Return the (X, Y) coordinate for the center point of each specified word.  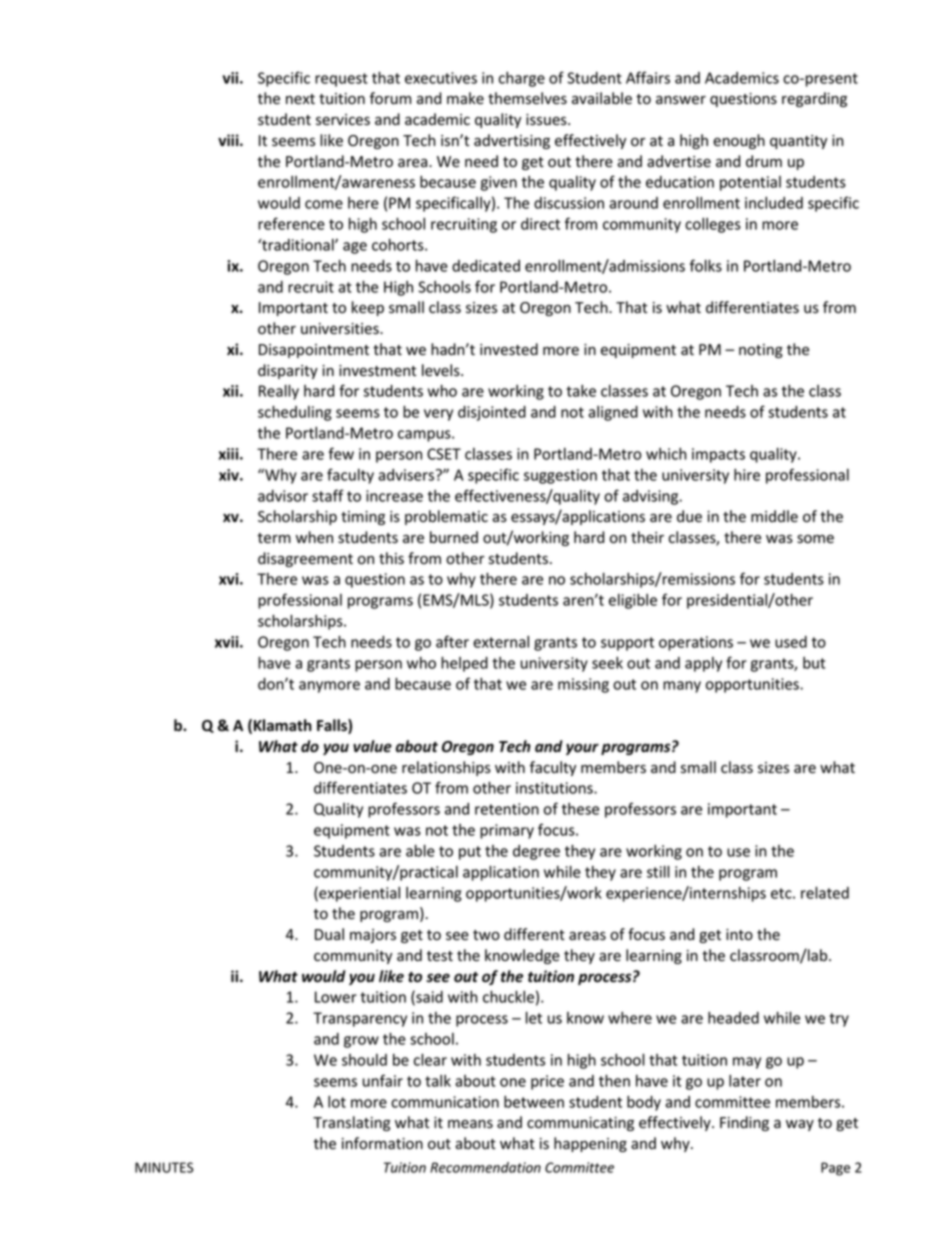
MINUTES (164, 1167)
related (825, 892)
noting (761, 351)
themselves (527, 98)
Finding (744, 1123)
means (470, 1124)
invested (509, 349)
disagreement (305, 559)
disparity (288, 371)
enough (739, 141)
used (791, 642)
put (470, 853)
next (300, 99)
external (501, 642)
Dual (329, 934)
